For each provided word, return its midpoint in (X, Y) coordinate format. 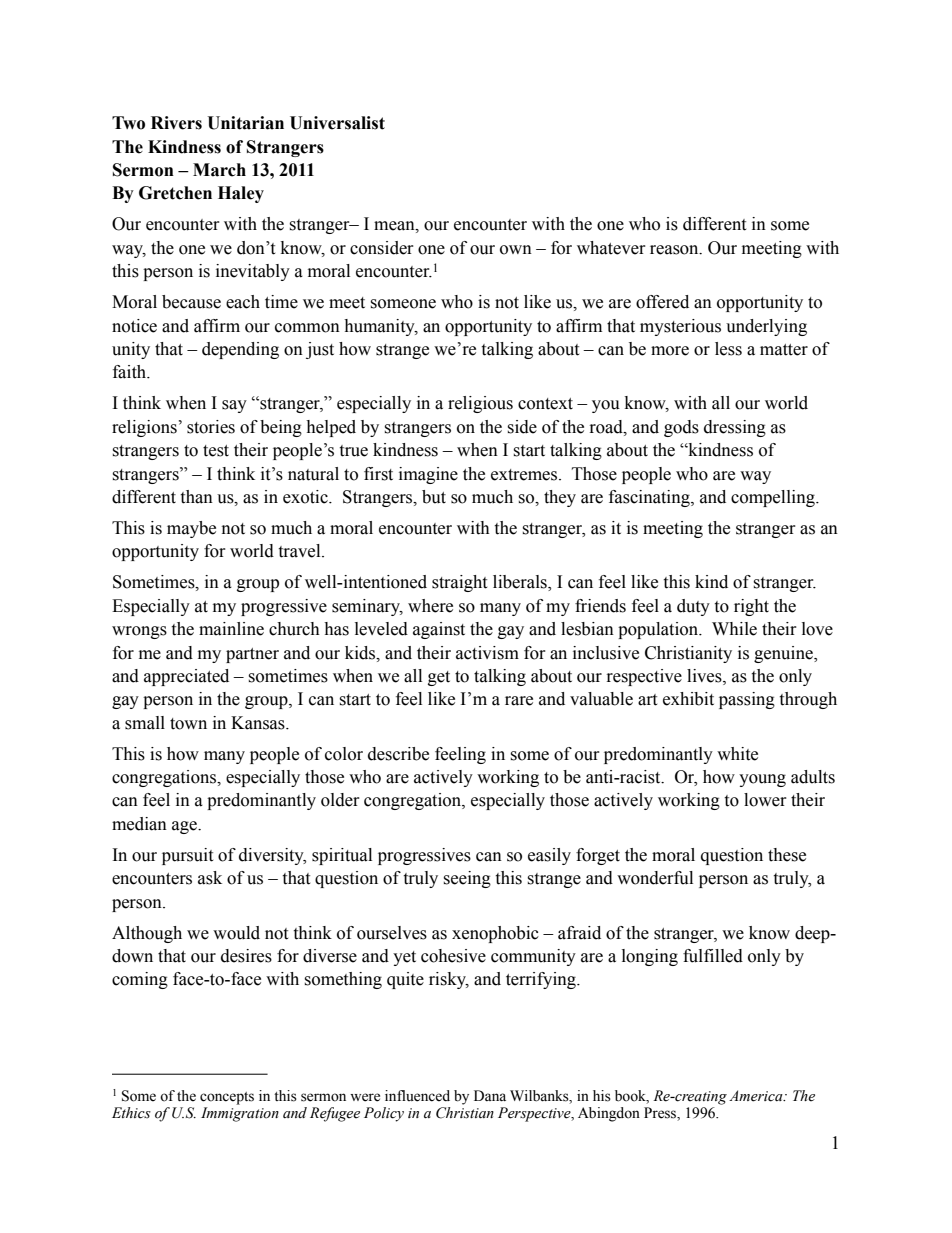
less (728, 349)
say (234, 406)
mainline (231, 629)
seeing (467, 879)
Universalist (337, 123)
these (787, 855)
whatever (611, 248)
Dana (490, 1096)
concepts (227, 1098)
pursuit (187, 856)
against (439, 630)
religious (480, 404)
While (734, 629)
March (219, 170)
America (757, 1096)
